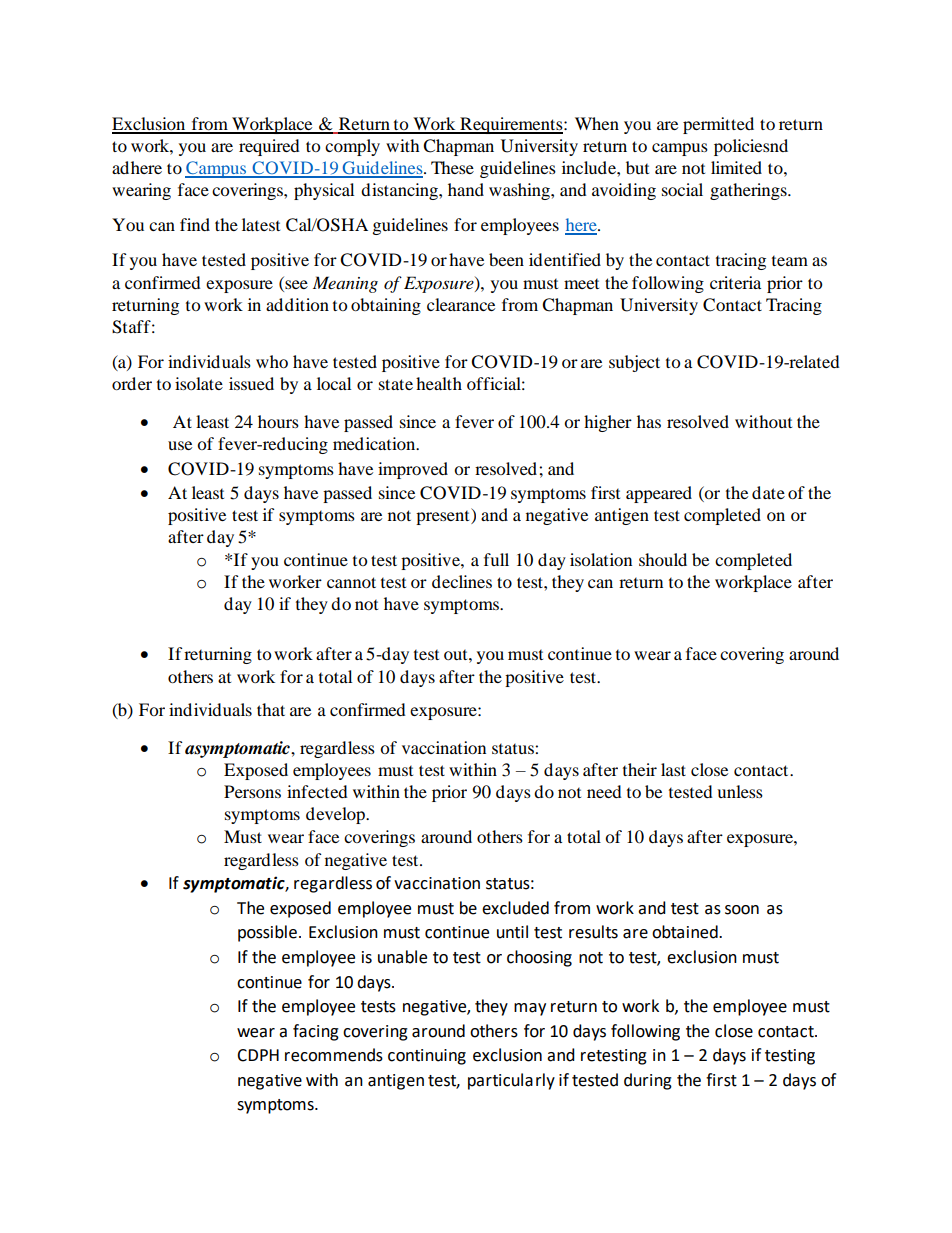 This image has width=952, height=1233. What do you see at coordinates (269, 147) in the image?
I see `required` at bounding box center [269, 147].
